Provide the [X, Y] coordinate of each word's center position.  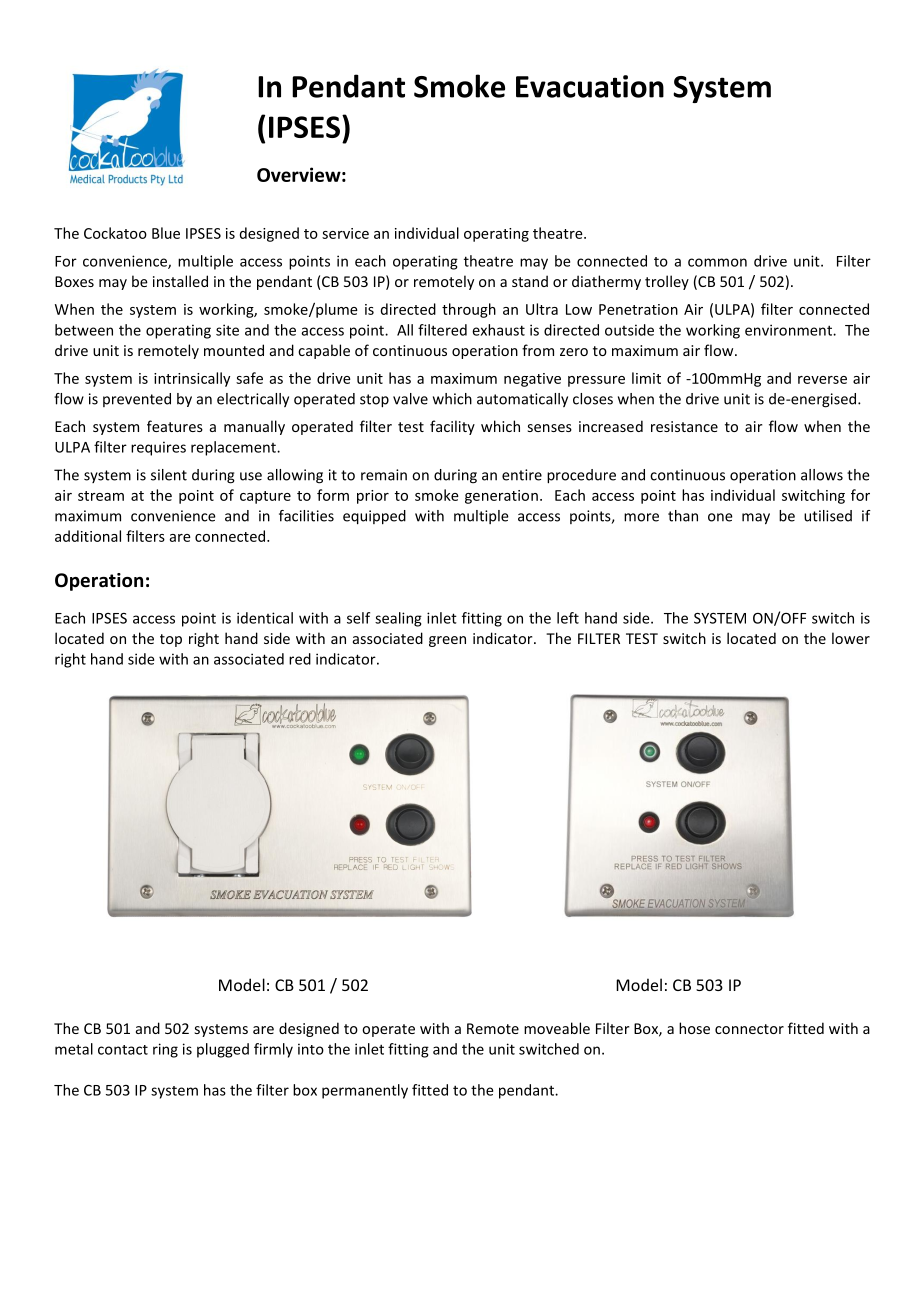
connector [749, 1029]
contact [123, 1050]
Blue [166, 233]
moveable [557, 1028]
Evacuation [590, 86]
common [717, 262]
